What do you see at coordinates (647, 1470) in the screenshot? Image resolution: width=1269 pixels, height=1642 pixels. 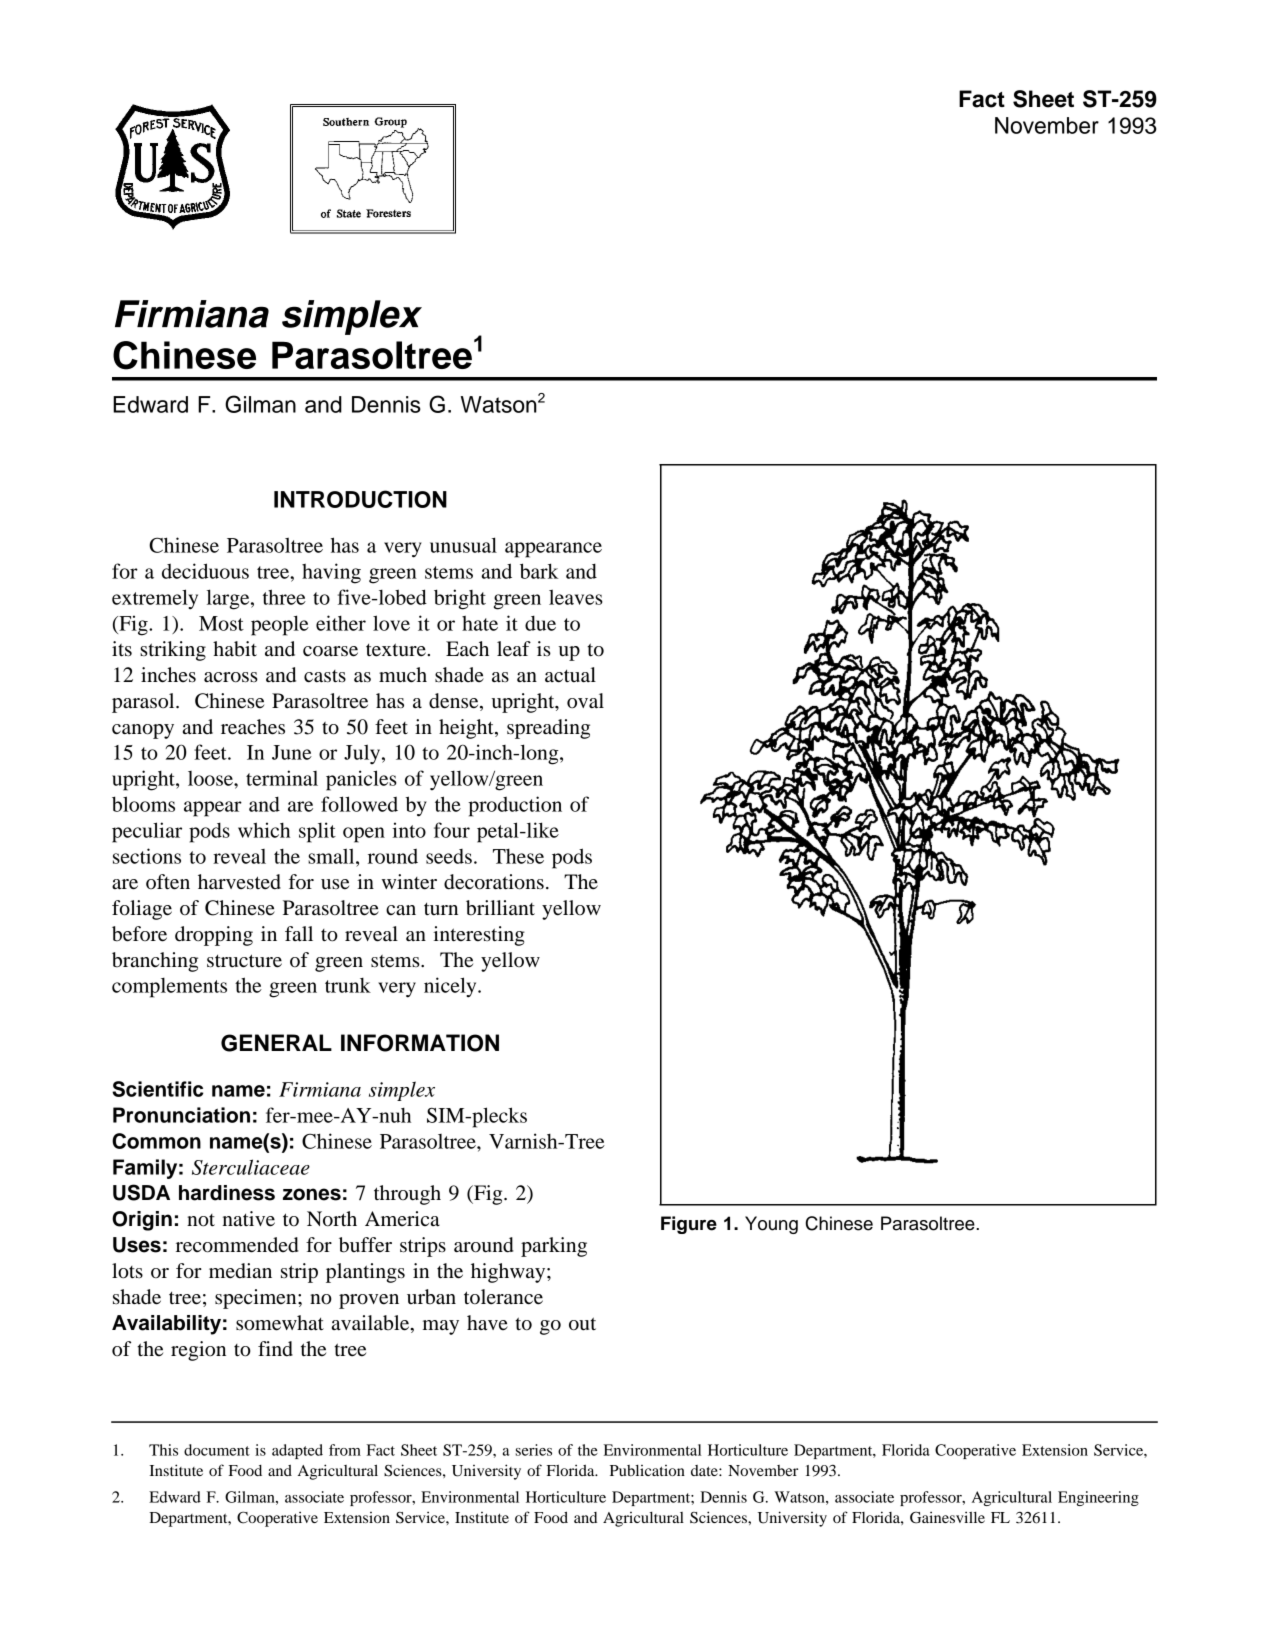 I see `Publication` at bounding box center [647, 1470].
